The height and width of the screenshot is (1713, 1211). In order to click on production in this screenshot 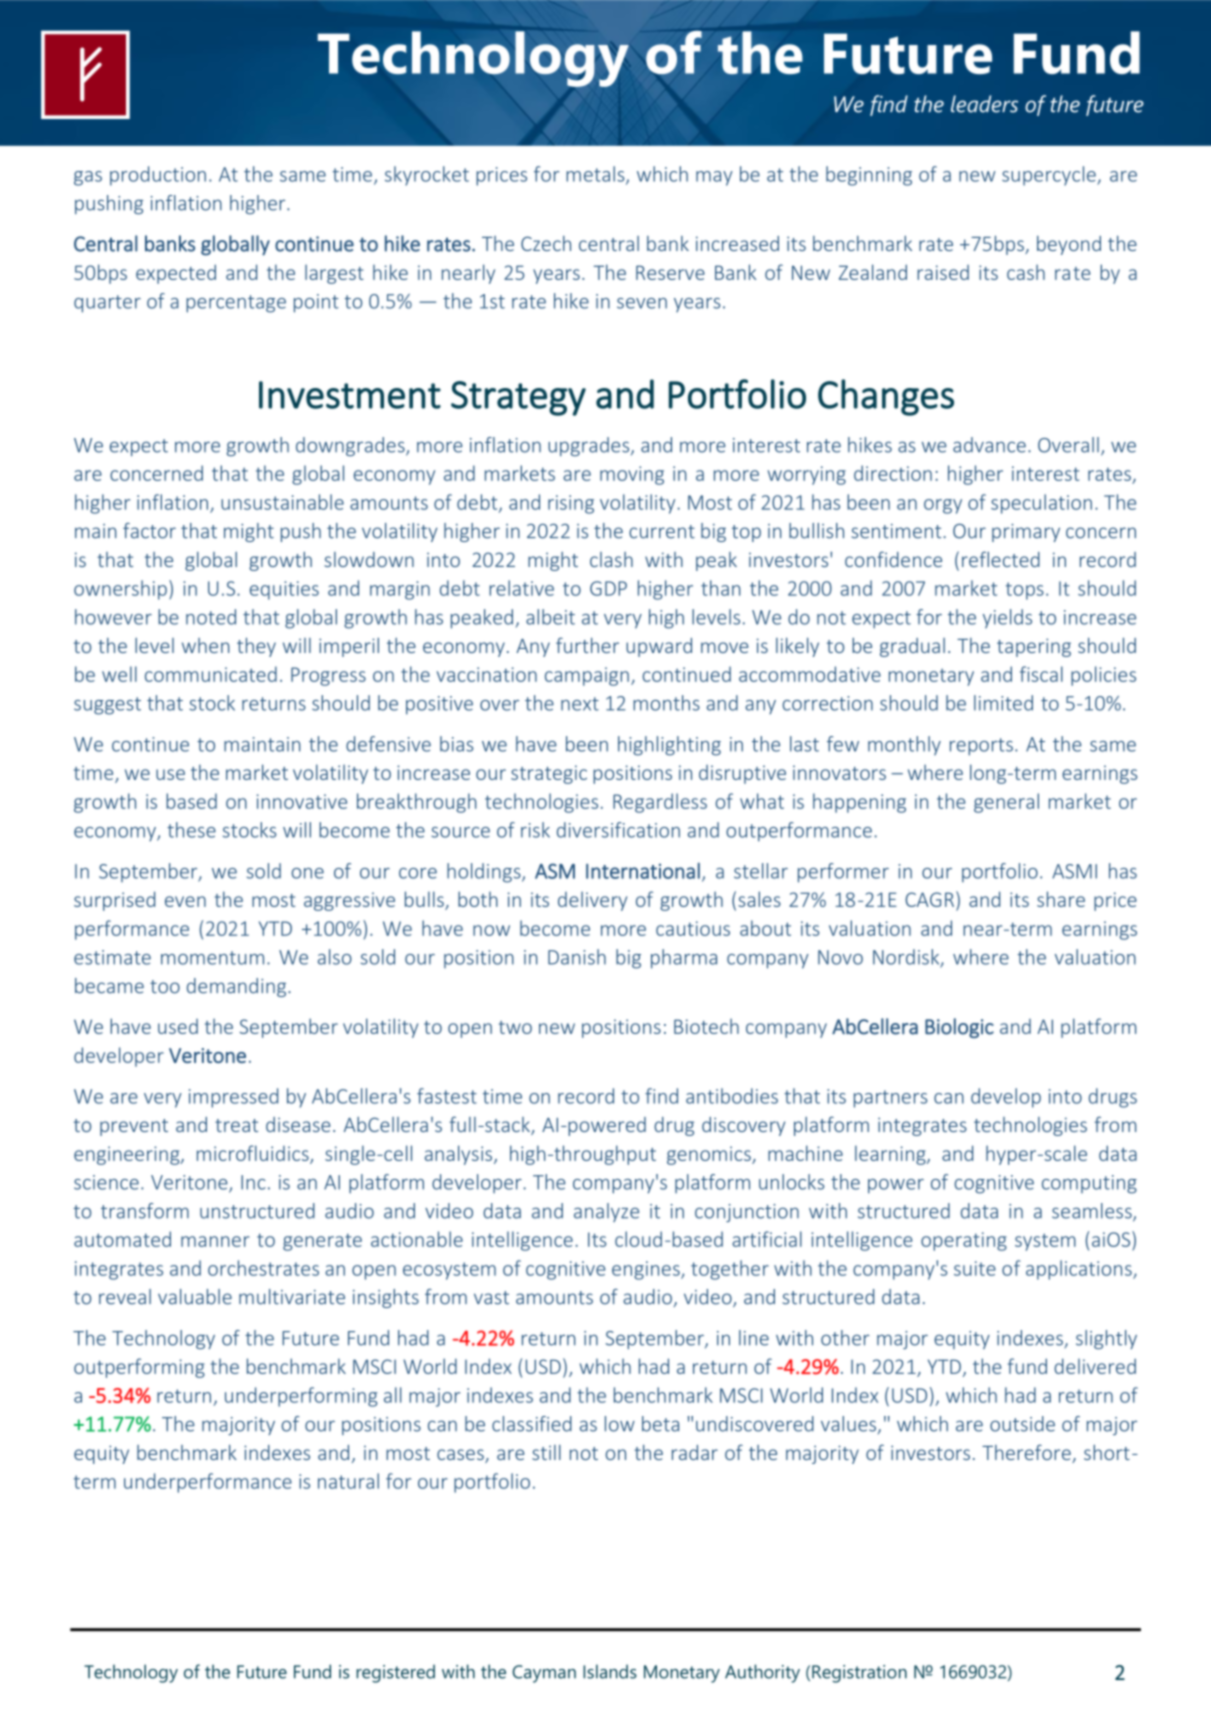, I will do `click(158, 176)`.
